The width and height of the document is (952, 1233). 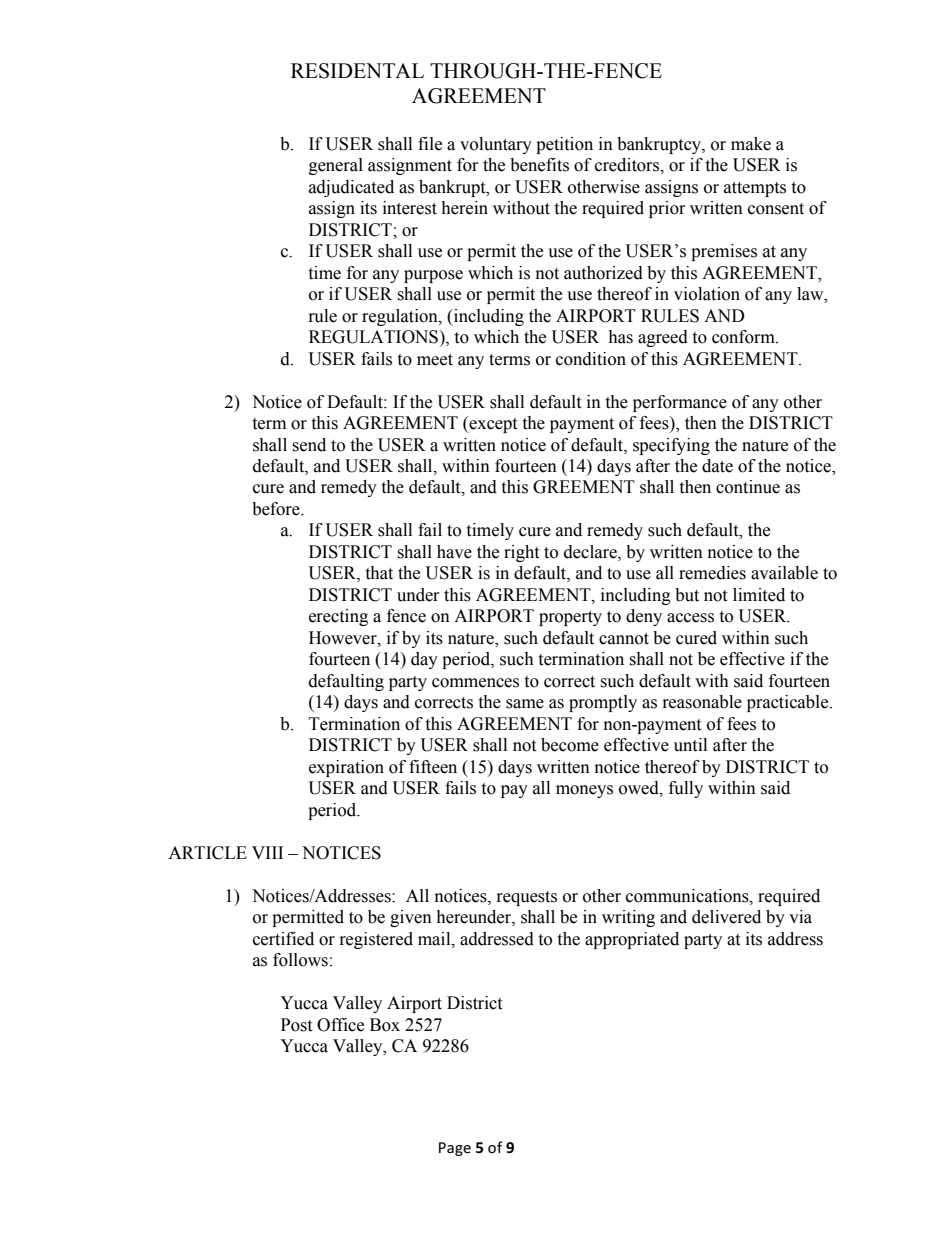 What do you see at coordinates (296, 1025) in the document?
I see `Post` at bounding box center [296, 1025].
